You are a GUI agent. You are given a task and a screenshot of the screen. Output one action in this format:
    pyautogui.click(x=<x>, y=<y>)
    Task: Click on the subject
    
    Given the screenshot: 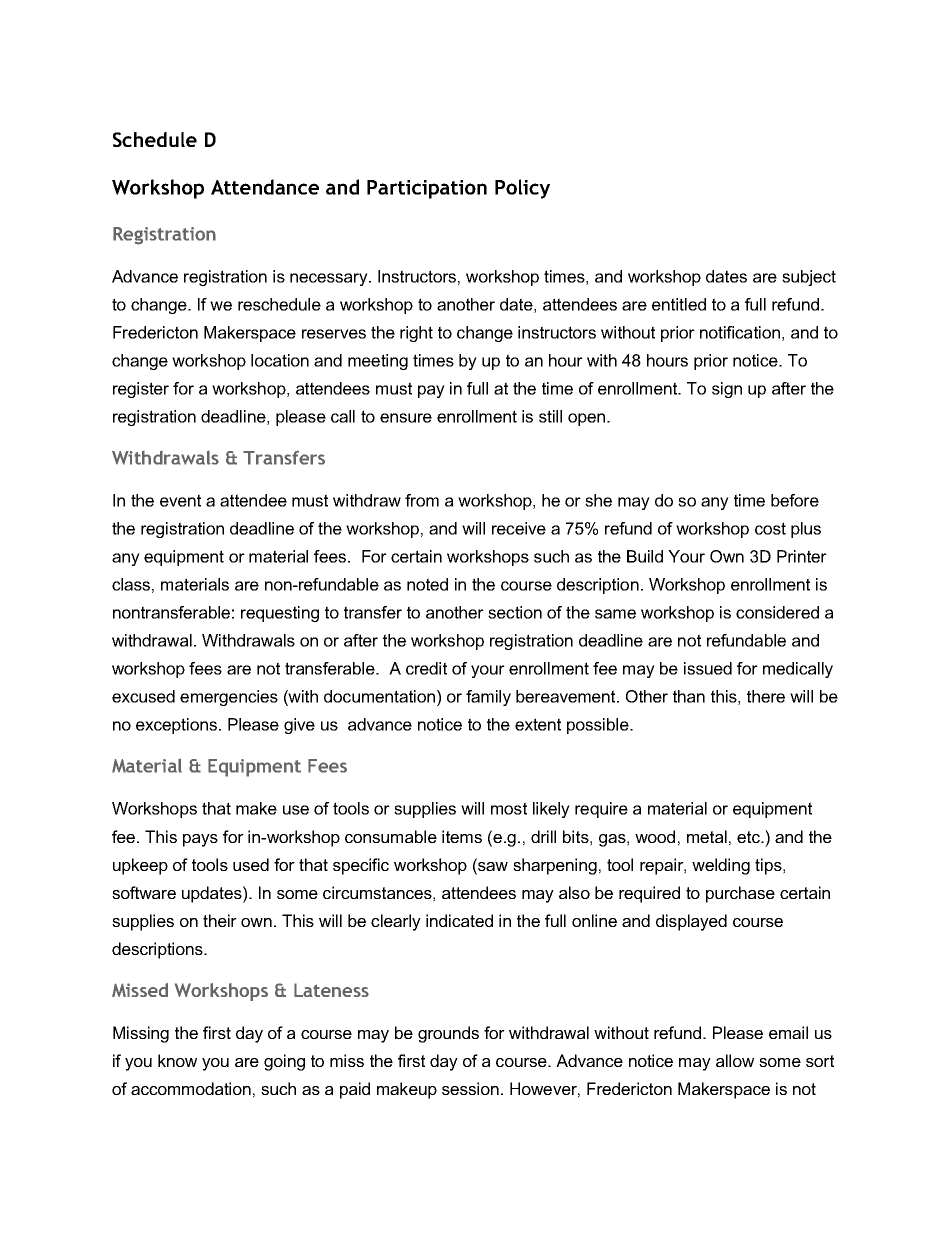 What is the action you would take?
    pyautogui.click(x=809, y=278)
